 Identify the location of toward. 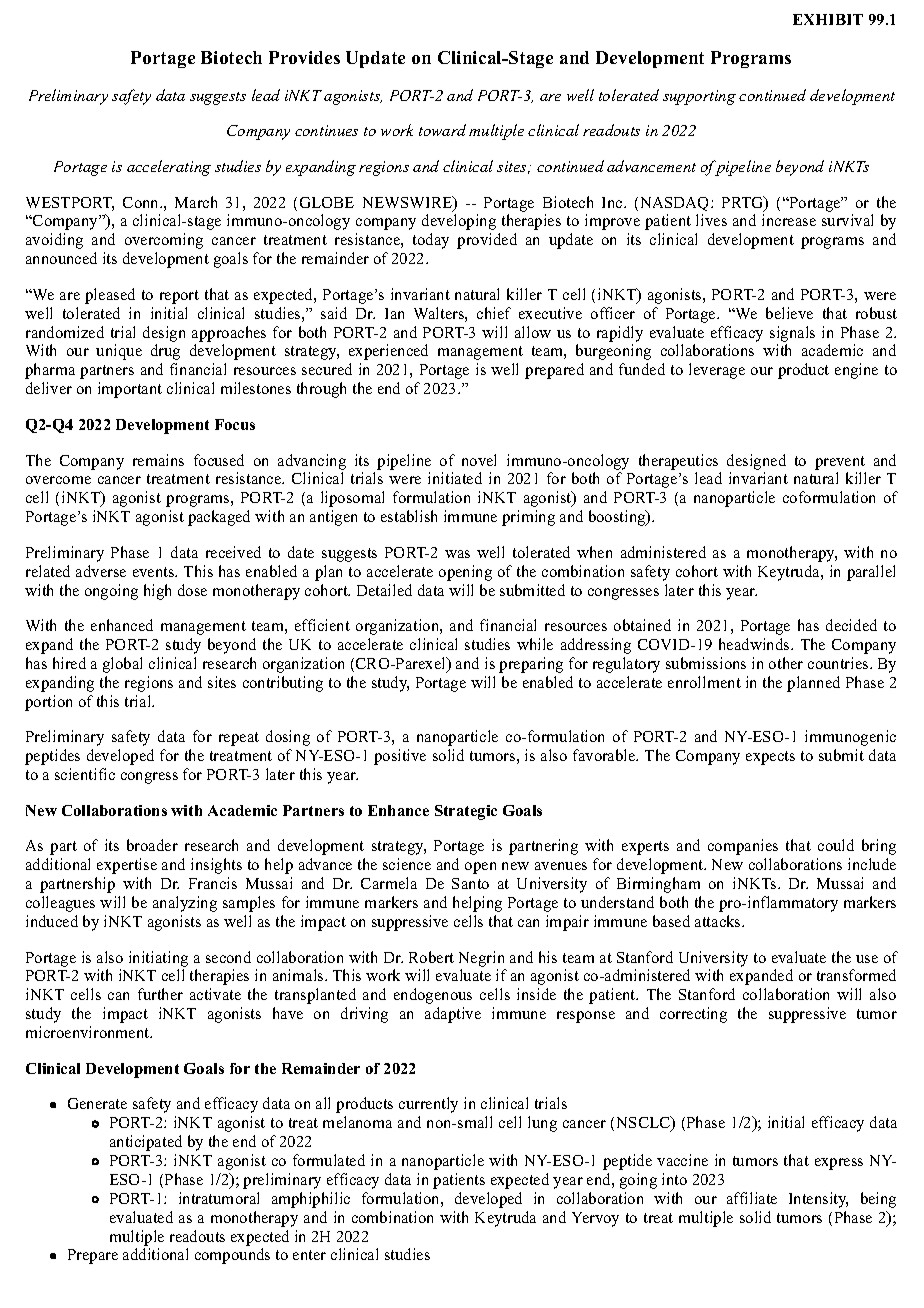
(442, 130).
